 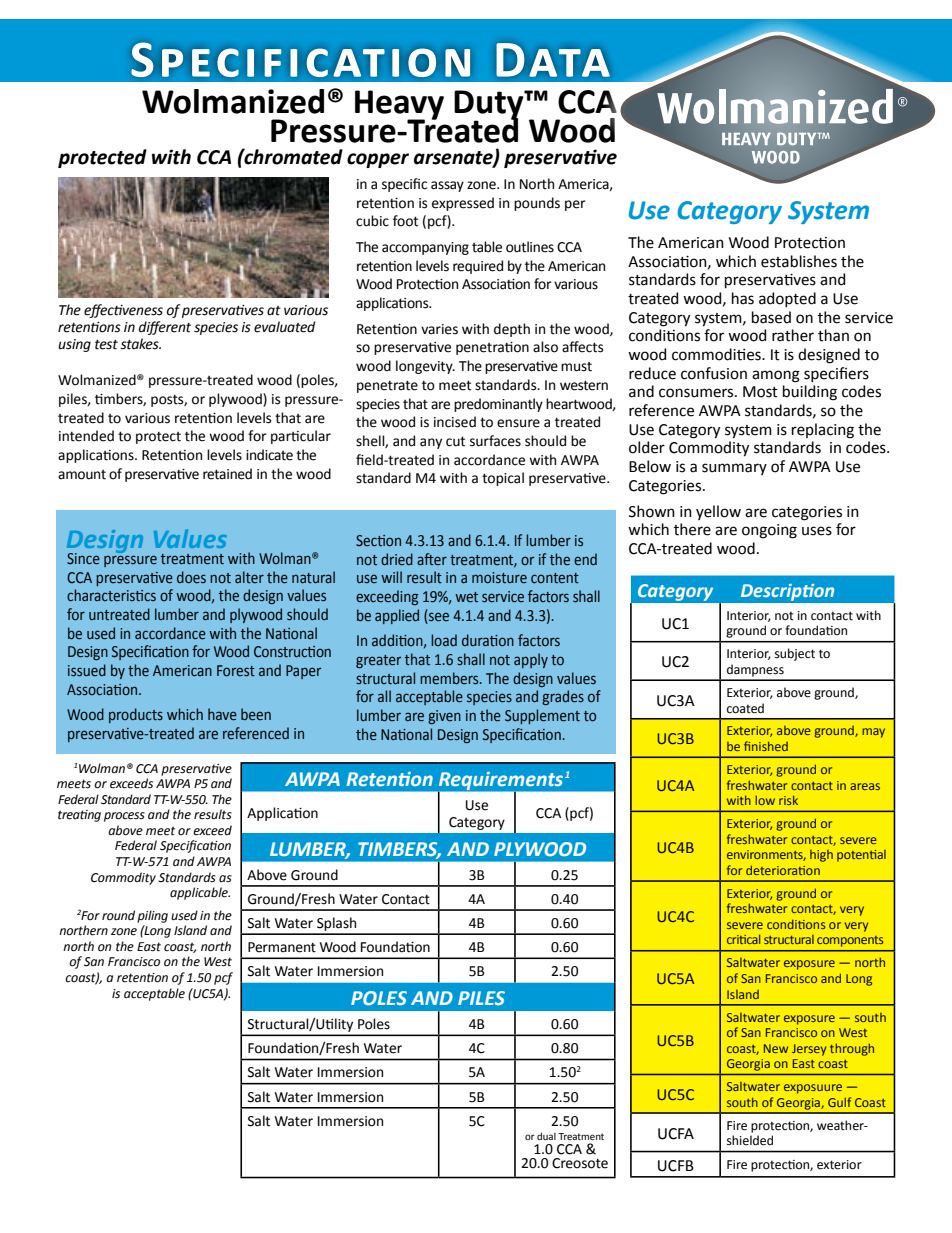 I want to click on Heavy, so click(x=399, y=105).
